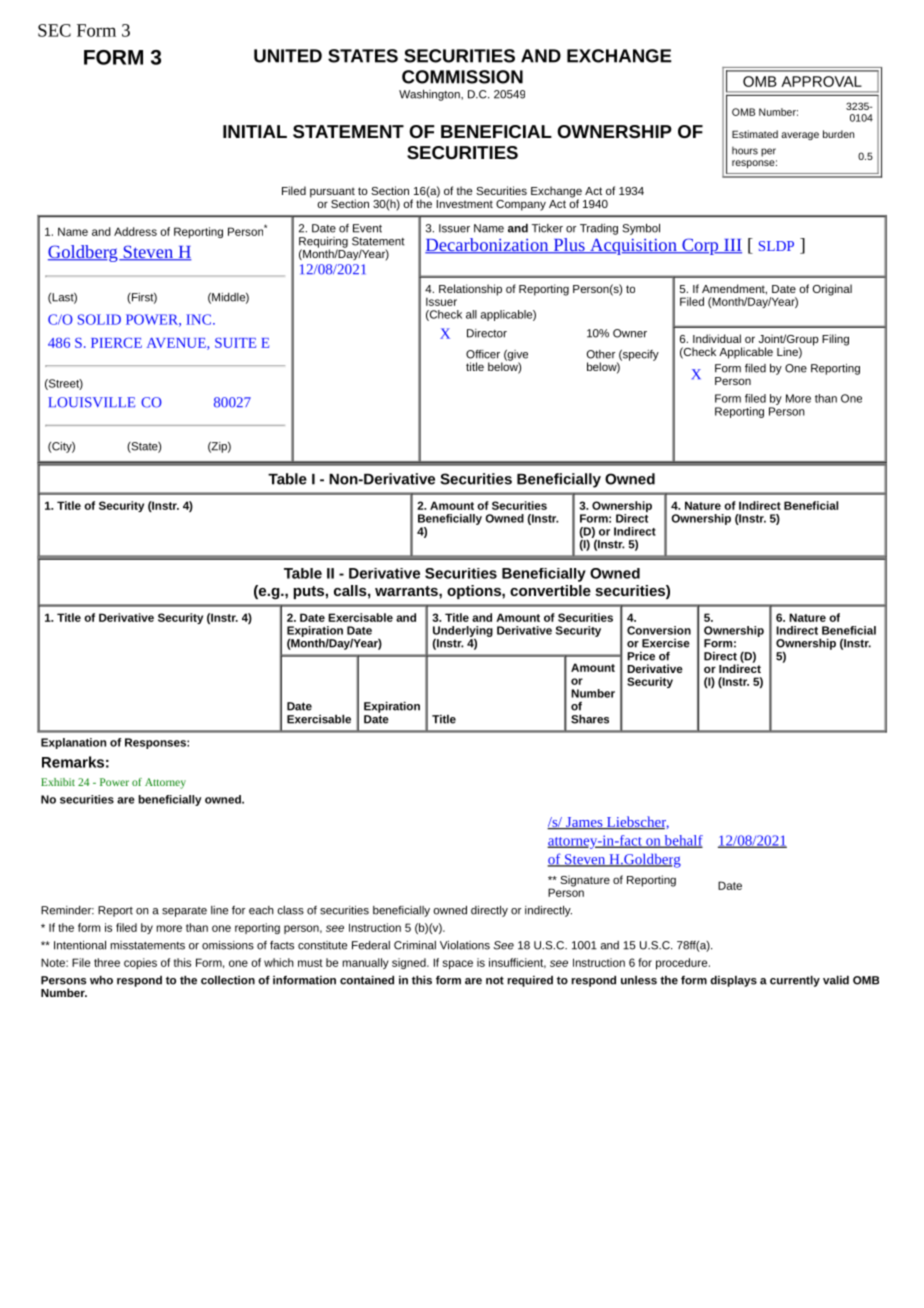 The width and height of the image is (924, 1308). I want to click on APPROVAL, so click(821, 81).
